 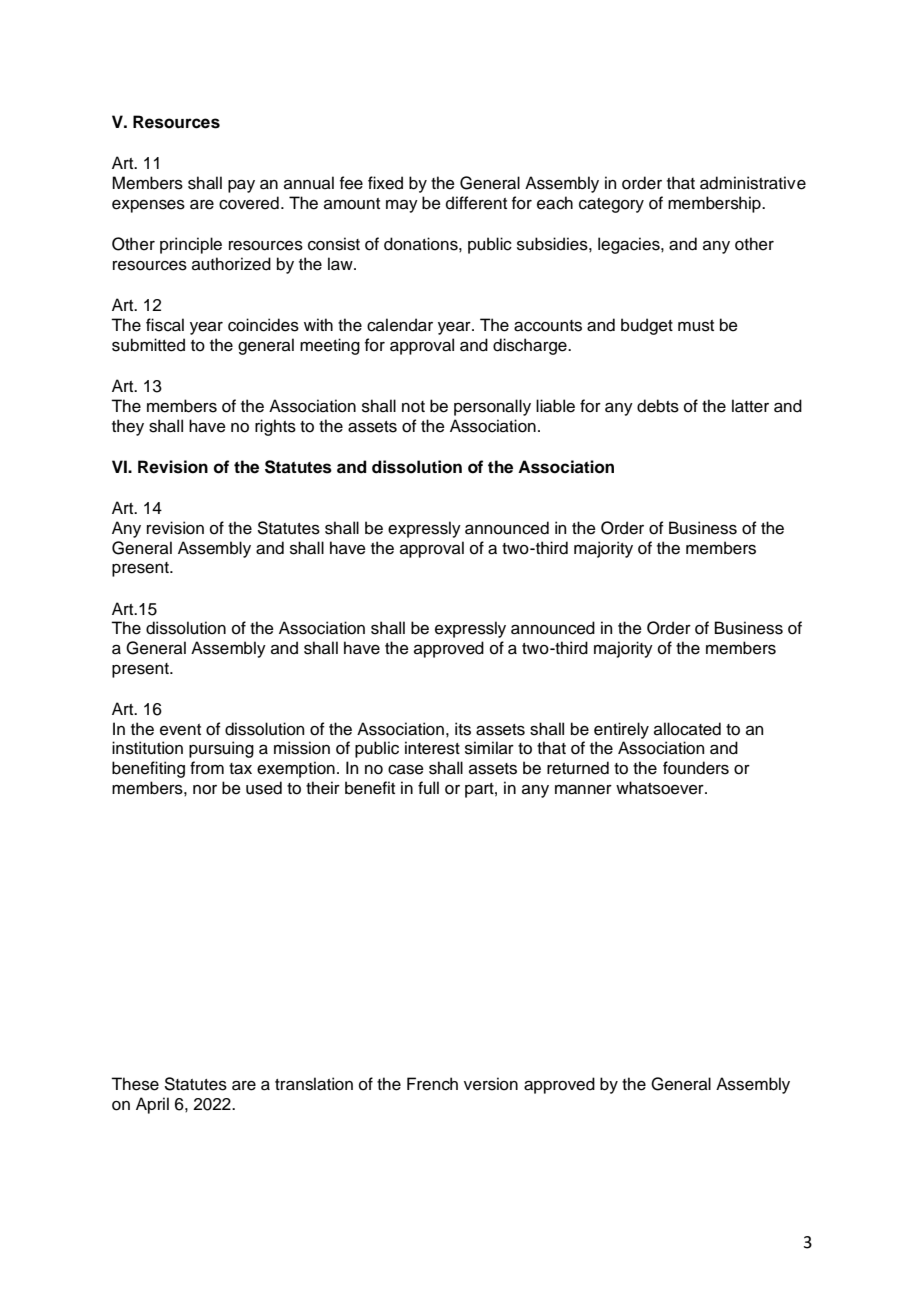 I want to click on full, so click(x=428, y=788).
